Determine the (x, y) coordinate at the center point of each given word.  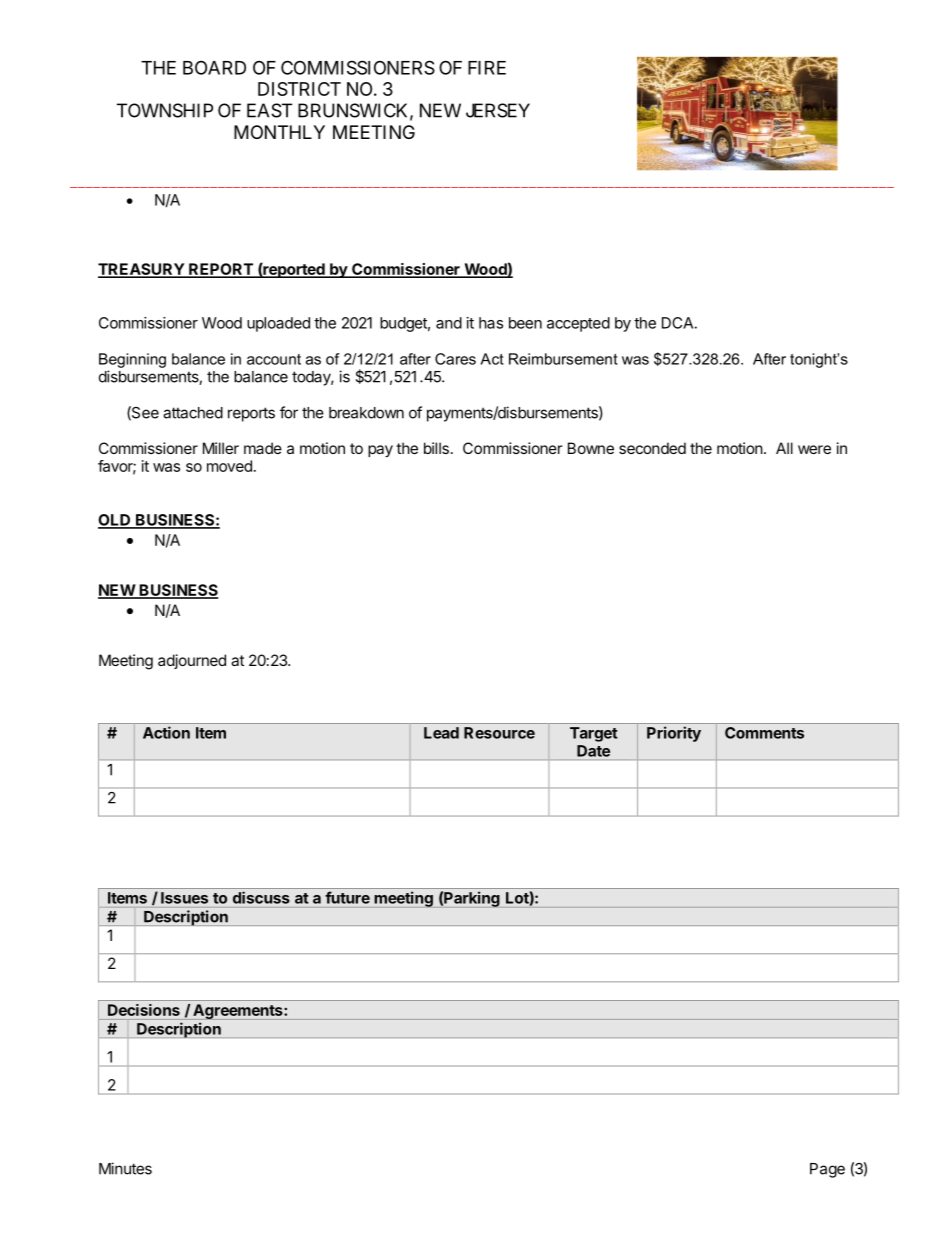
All (784, 448)
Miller (221, 448)
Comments (764, 733)
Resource (499, 733)
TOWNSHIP (165, 110)
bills (436, 448)
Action (166, 732)
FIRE (487, 68)
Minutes (125, 1168)
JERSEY (498, 110)
